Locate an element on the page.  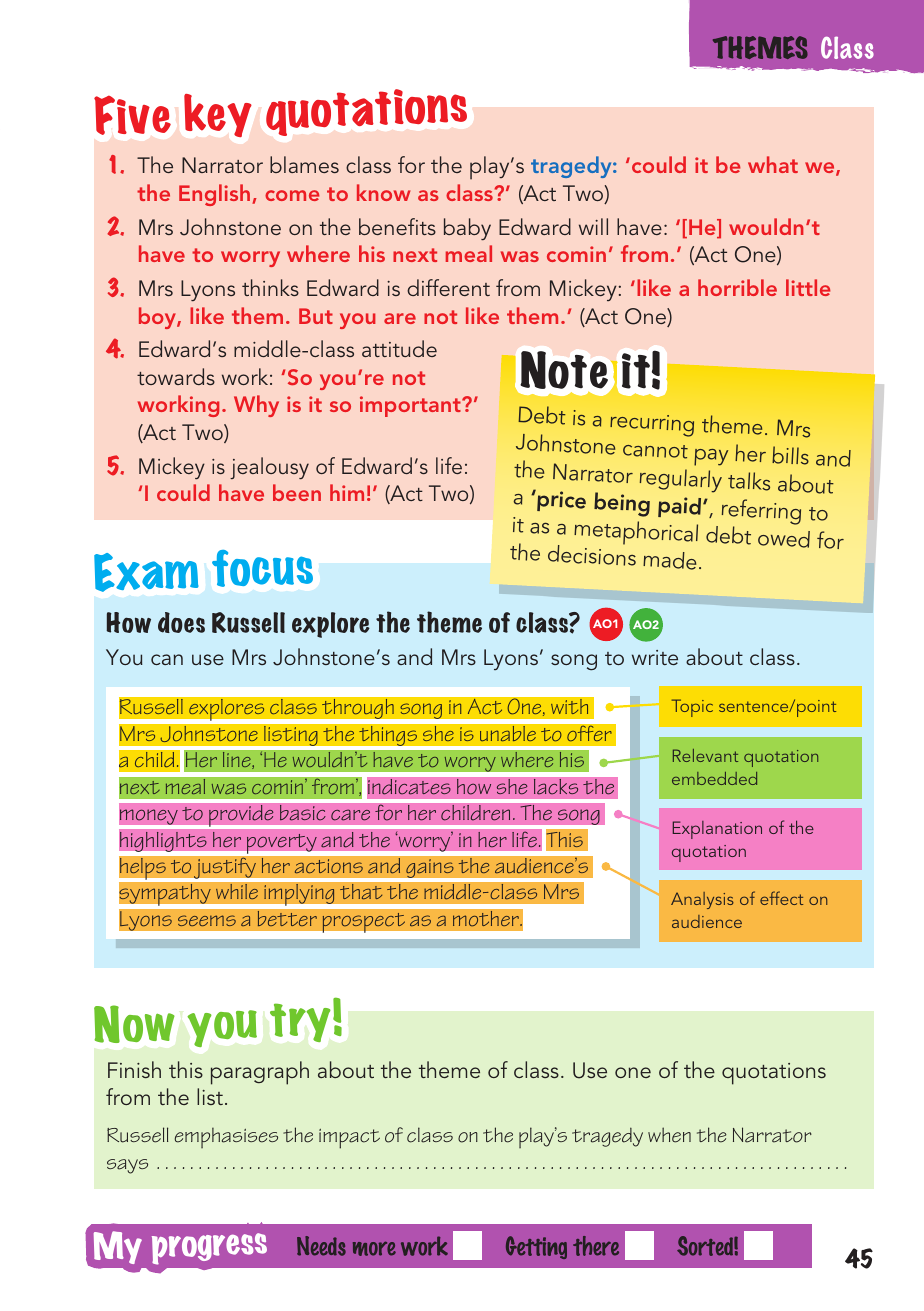
justify is located at coordinates (225, 868).
